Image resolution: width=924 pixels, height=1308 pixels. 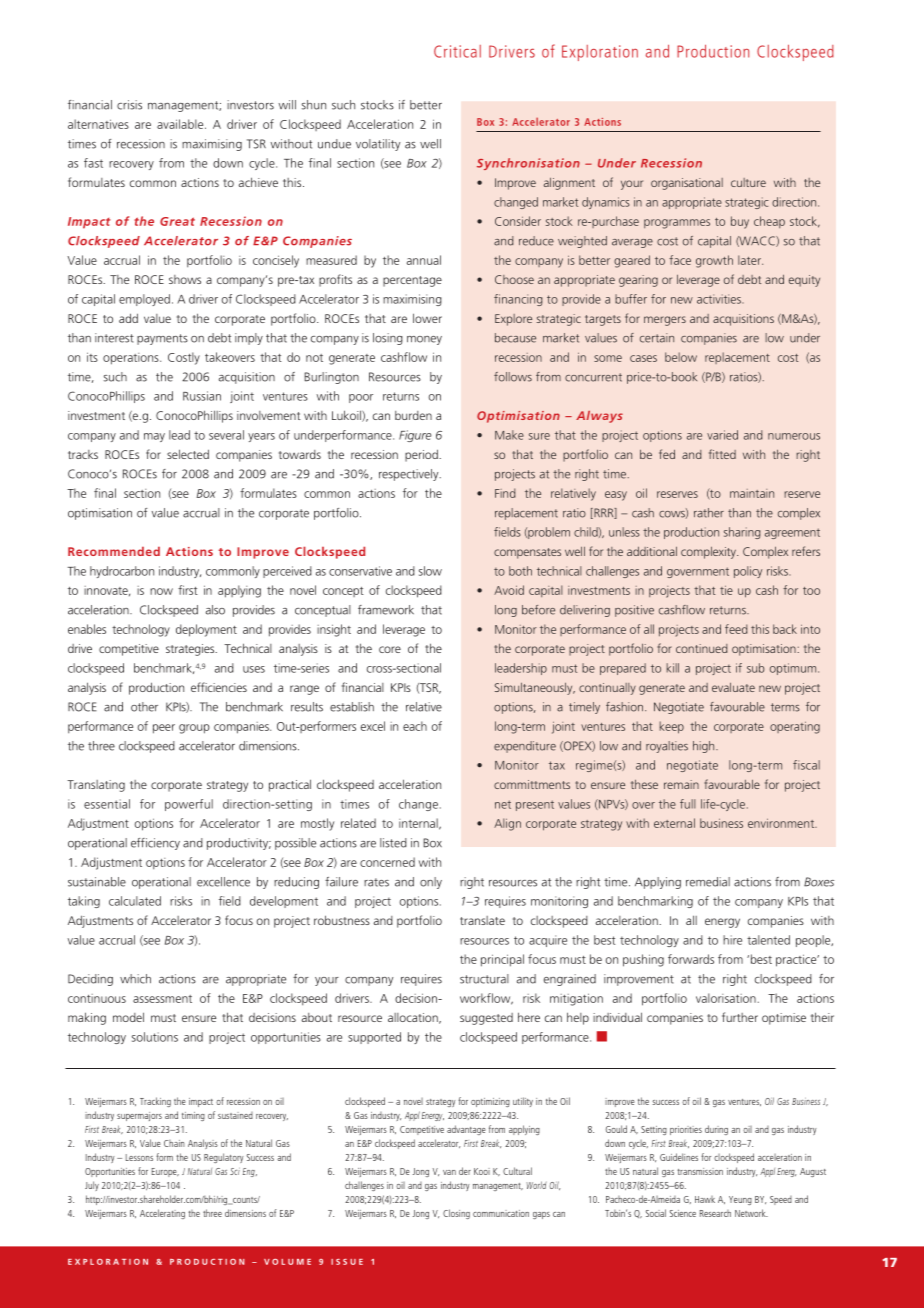 I want to click on Recommended, so click(x=114, y=551).
